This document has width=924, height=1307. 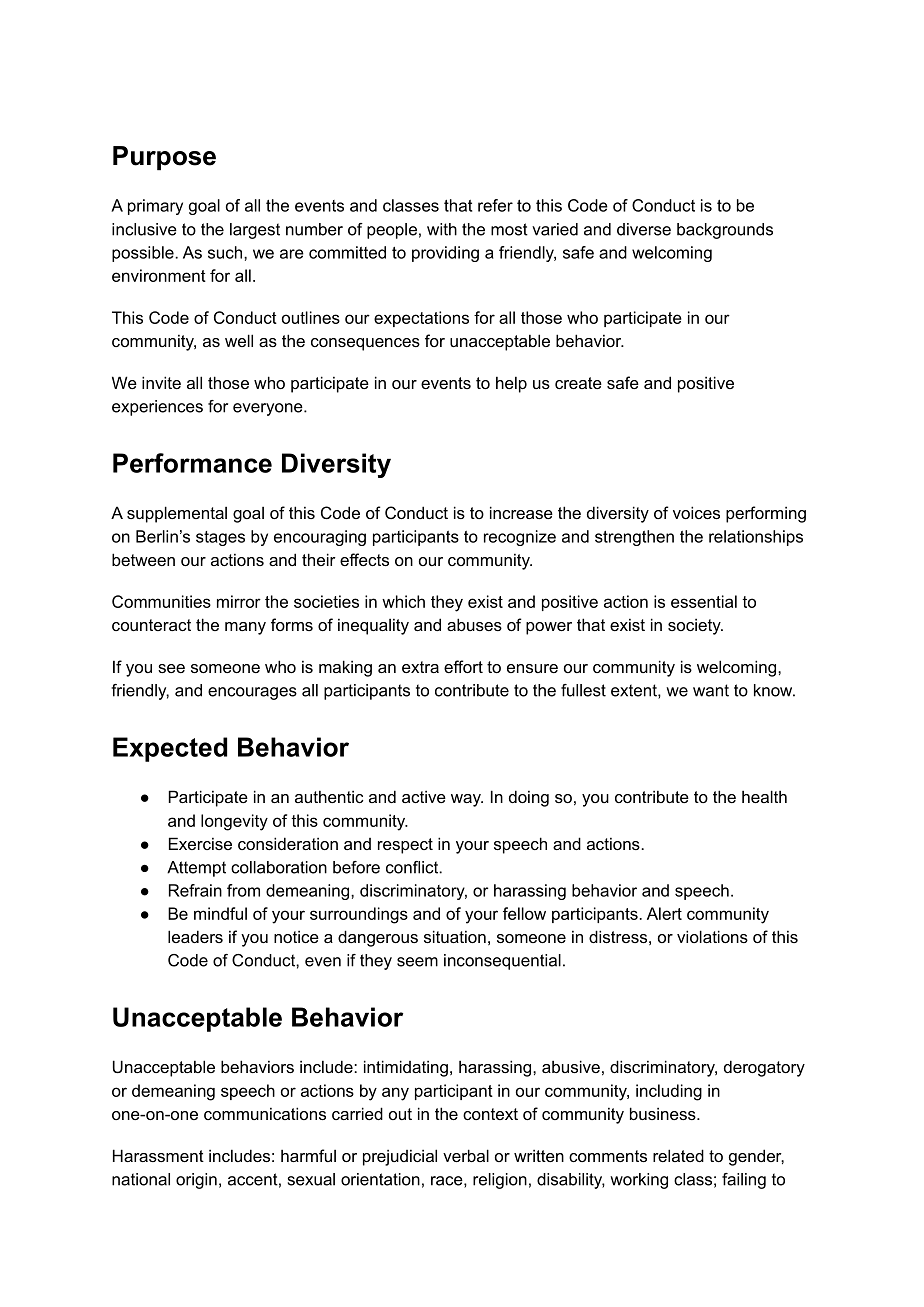 I want to click on largest, so click(x=255, y=231).
